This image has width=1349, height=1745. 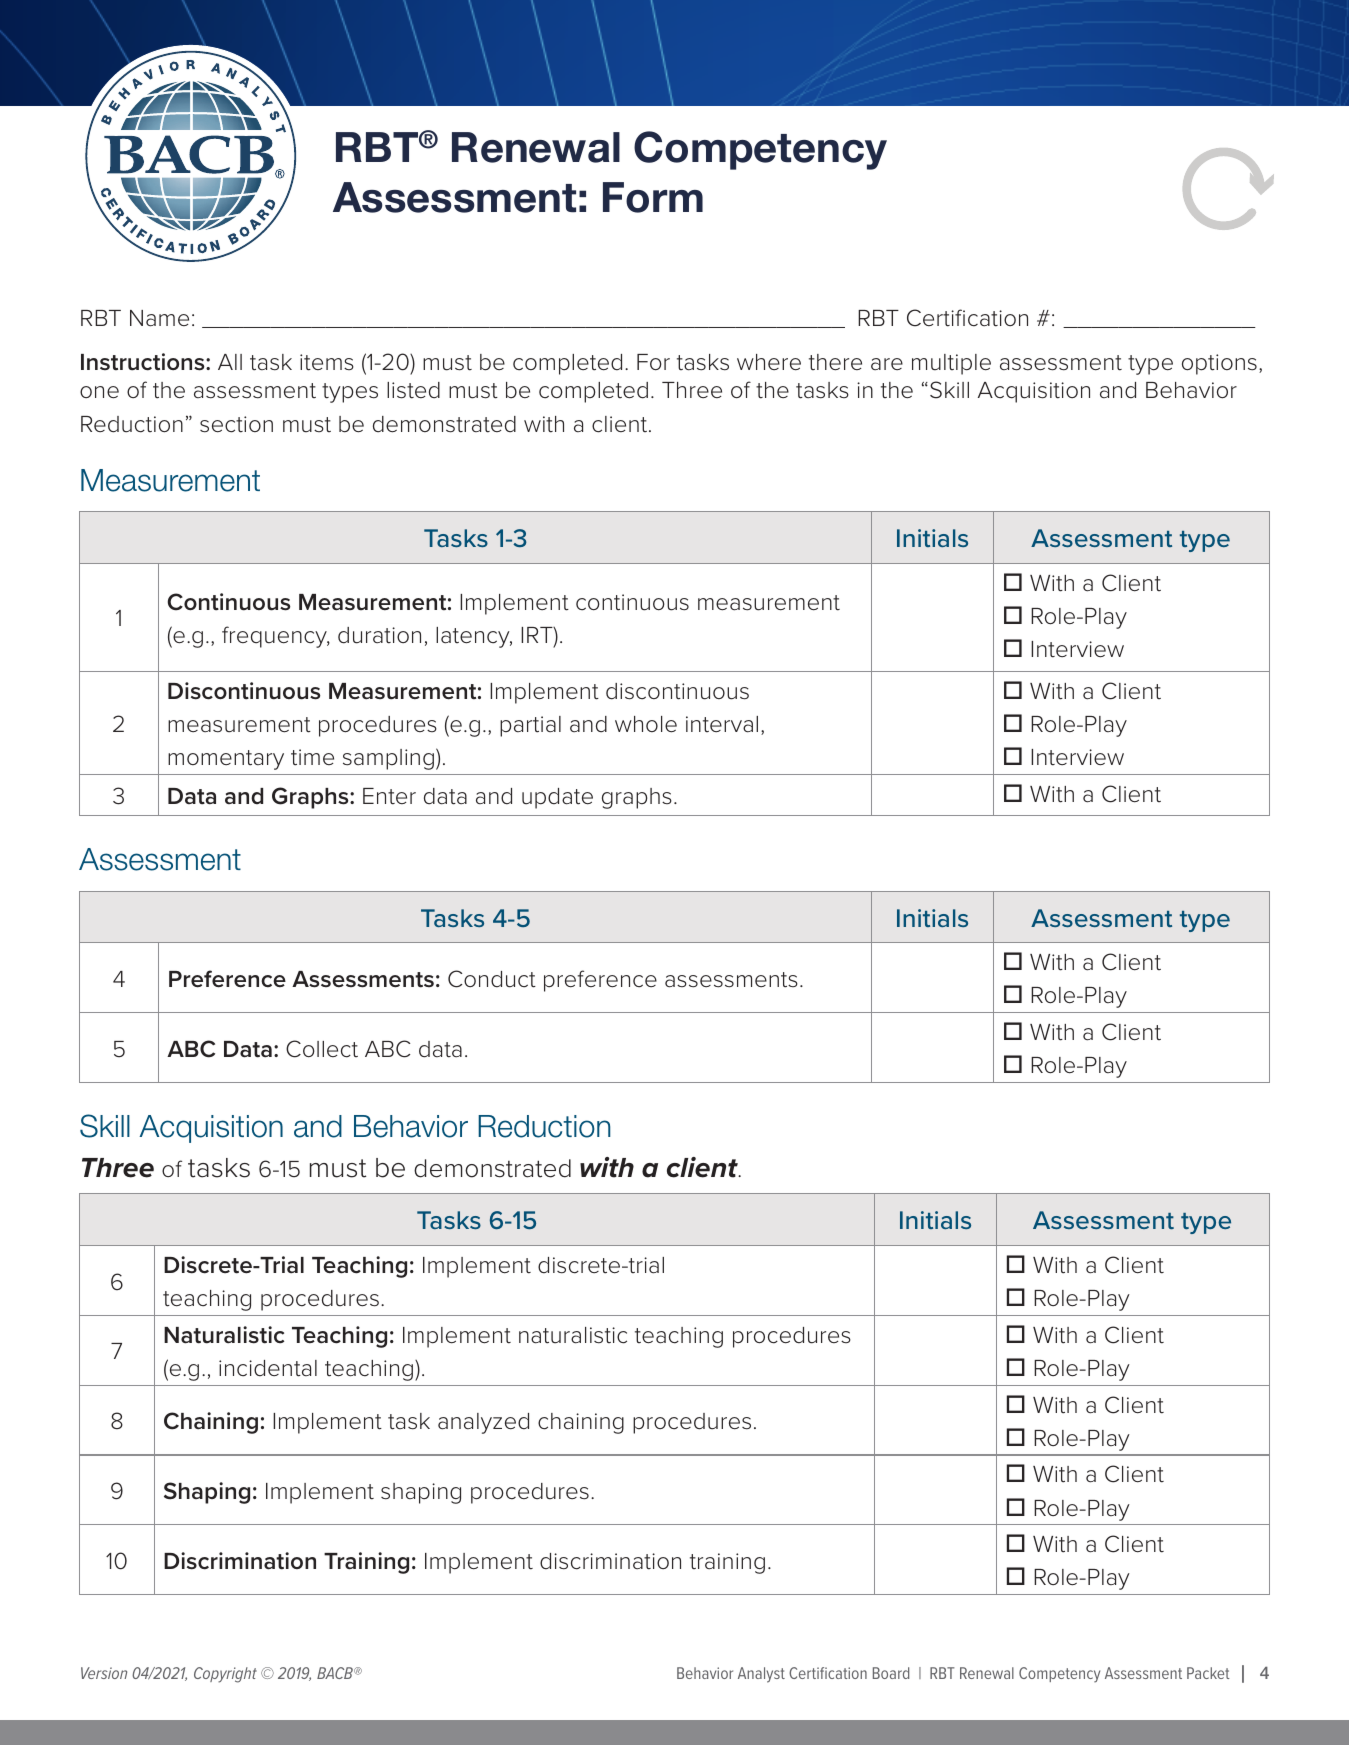 I want to click on analyzed, so click(x=483, y=1423).
